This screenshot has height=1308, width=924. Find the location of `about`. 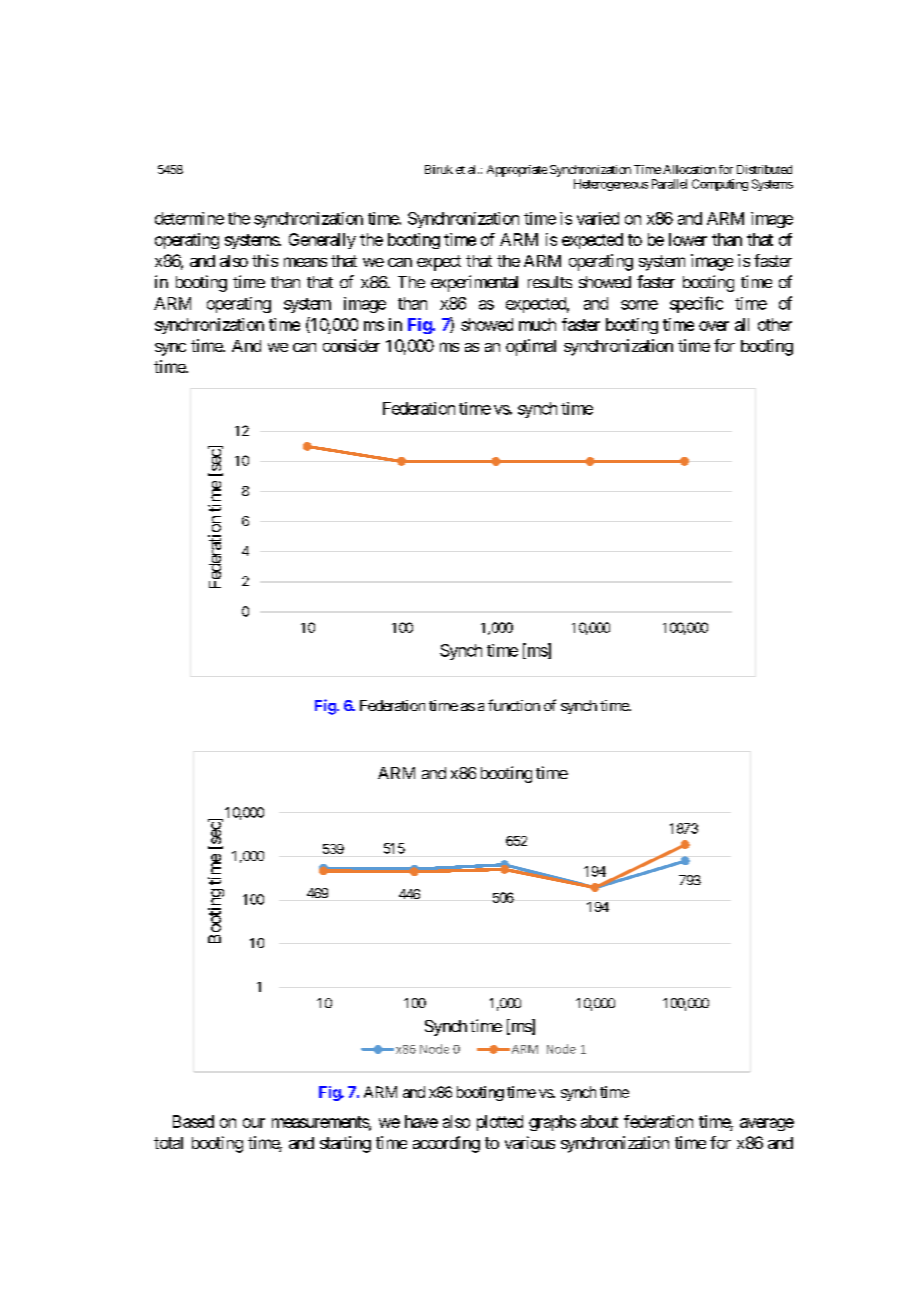

about is located at coordinates (599, 1121).
